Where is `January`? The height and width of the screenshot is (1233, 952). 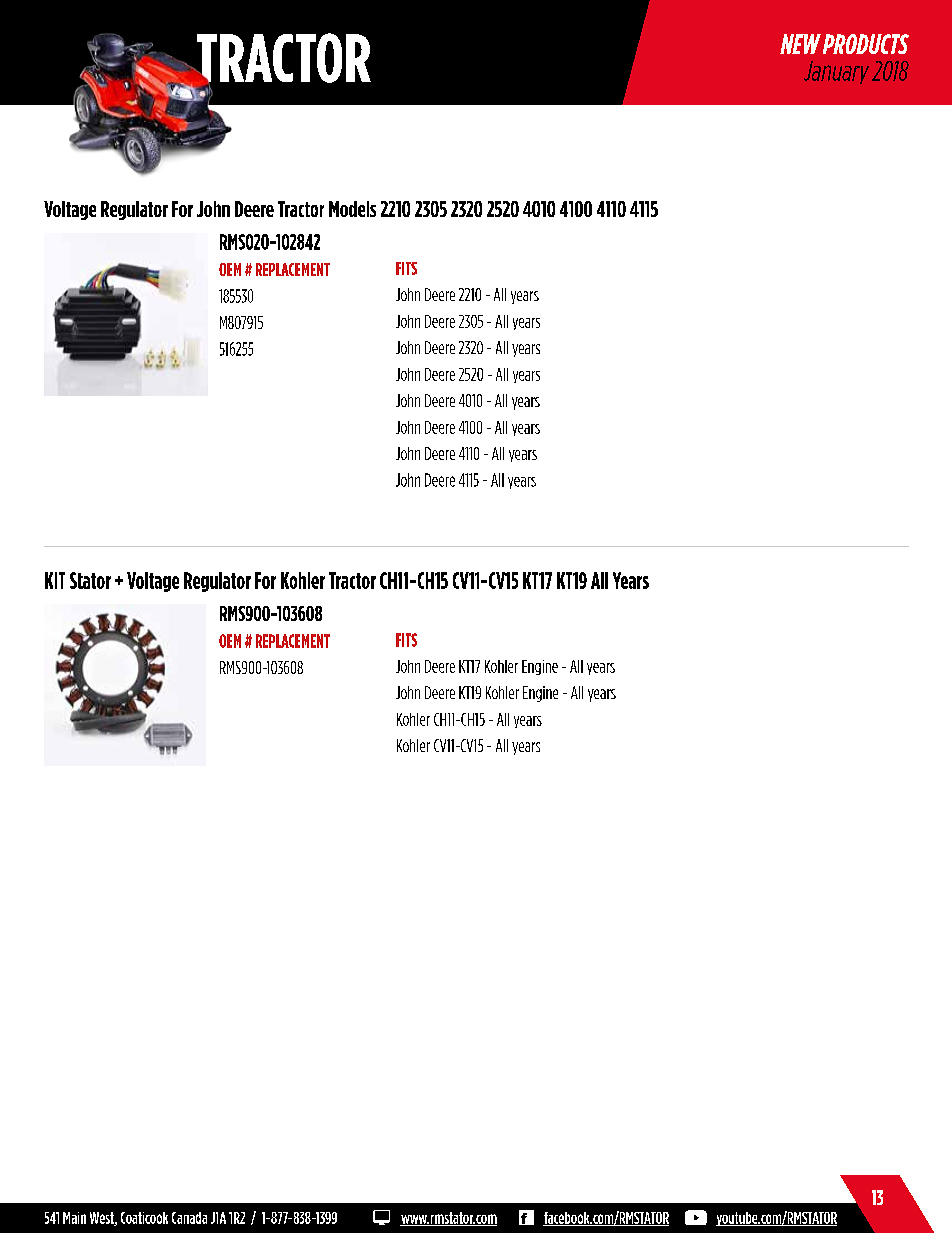 January is located at coordinates (836, 72).
